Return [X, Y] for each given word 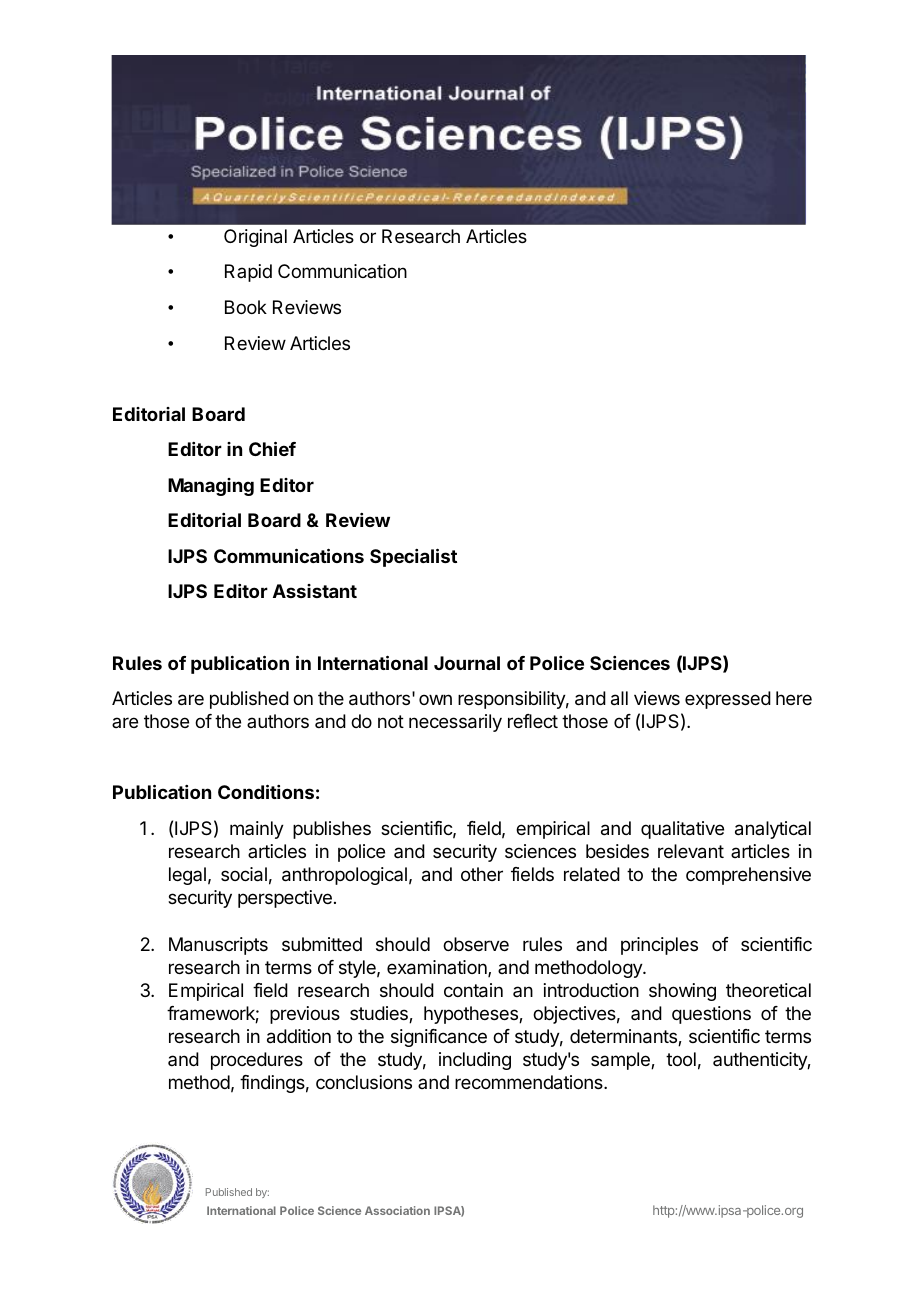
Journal [467, 663]
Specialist [413, 557]
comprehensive [748, 876]
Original [255, 238]
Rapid [248, 273]
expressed [728, 700]
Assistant [315, 591]
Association [397, 1210]
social [244, 874]
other [482, 874]
